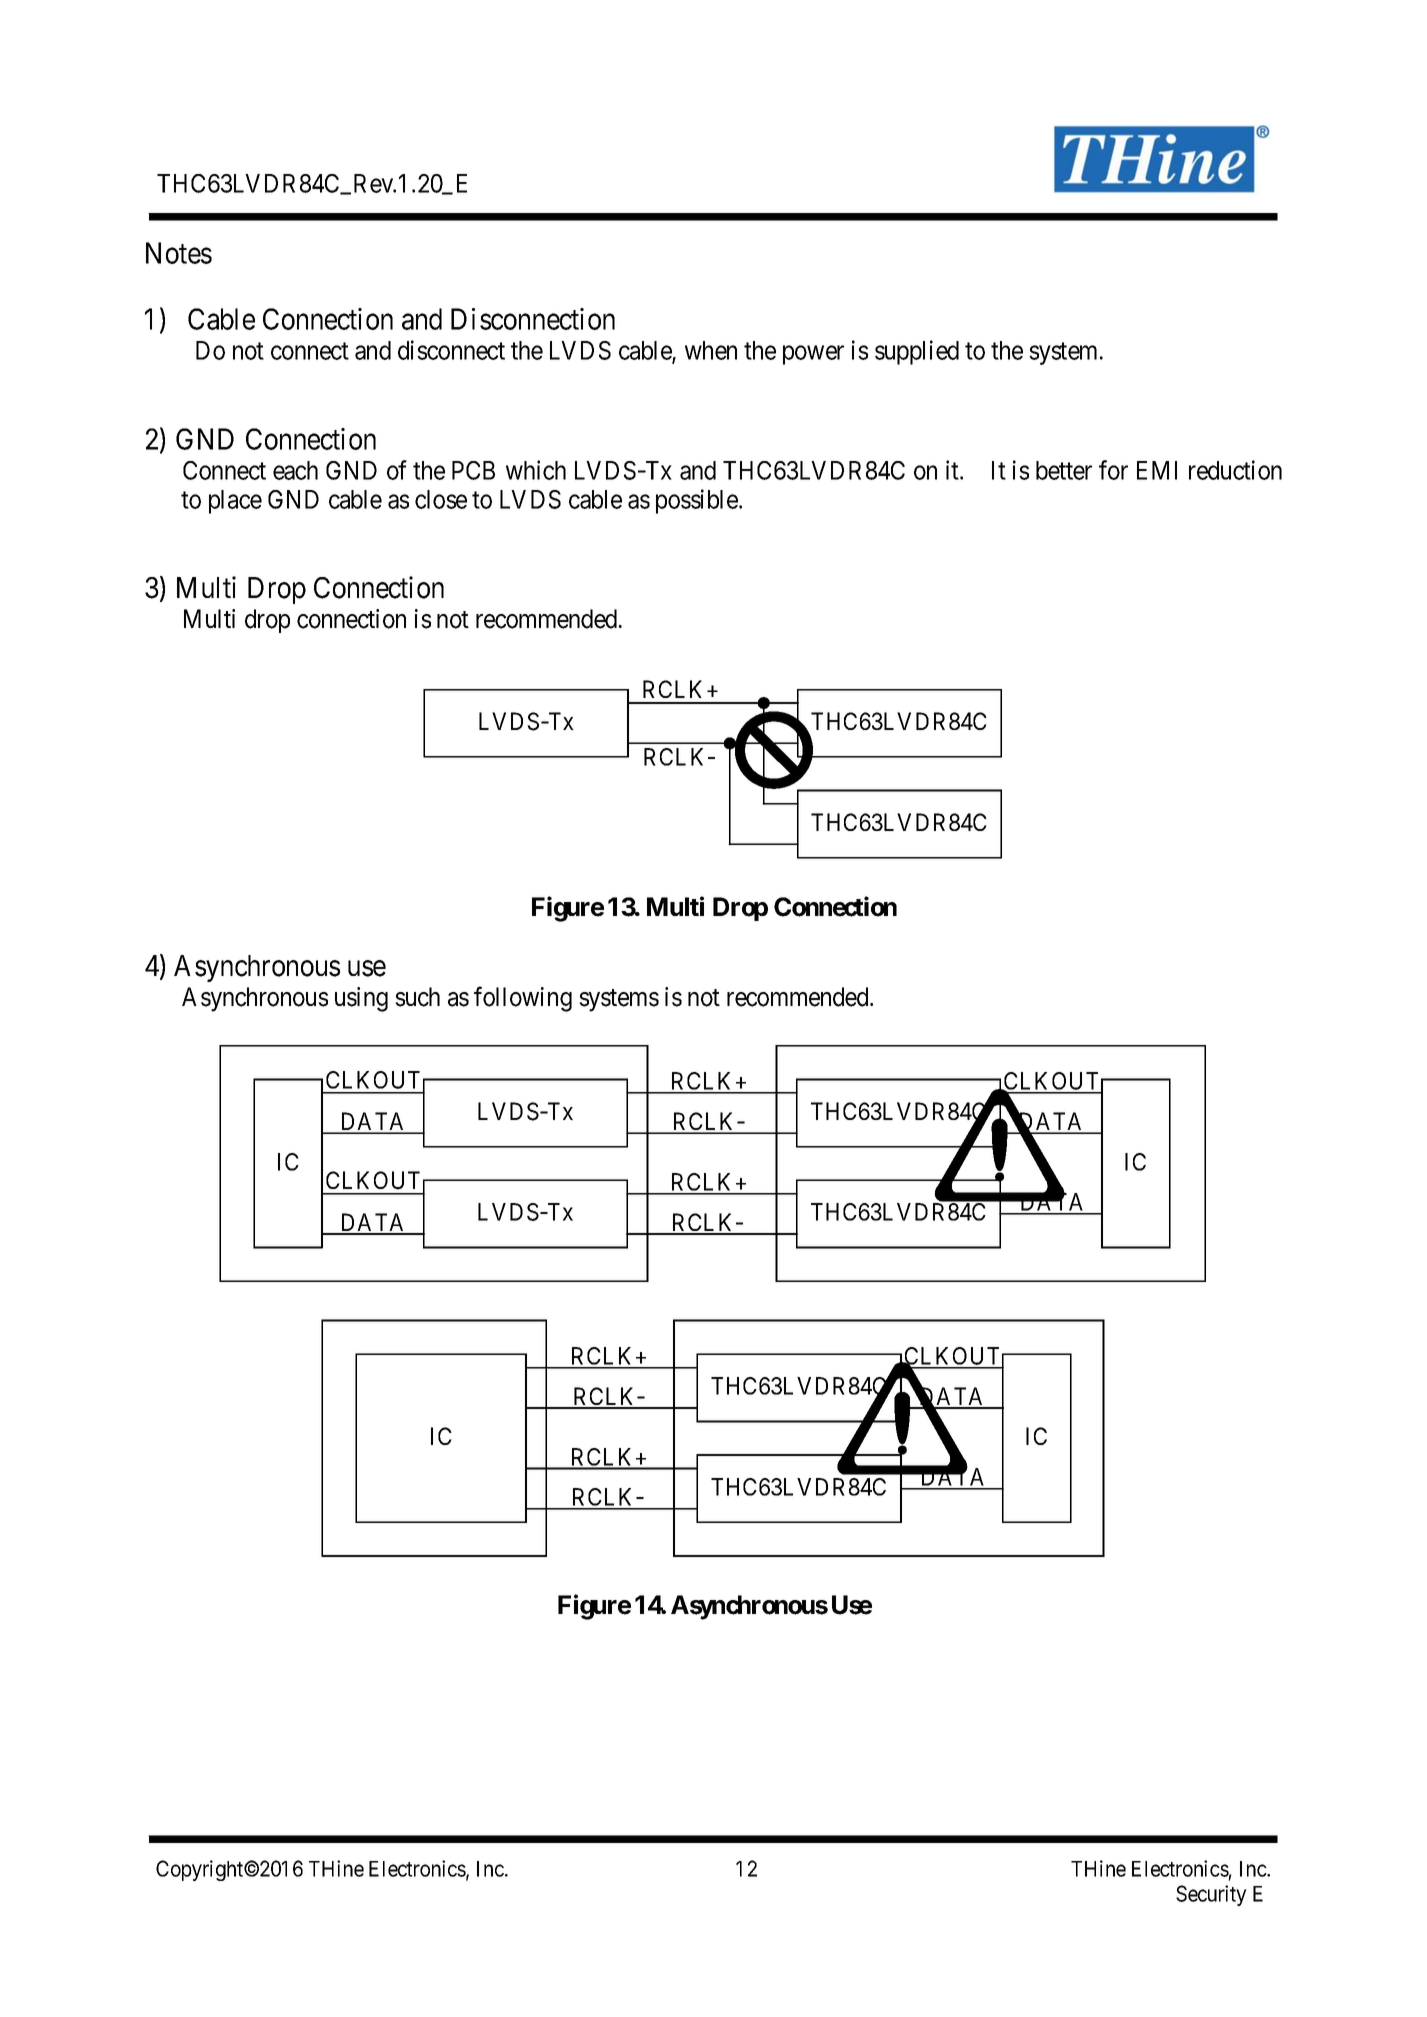  Describe the element at coordinates (1113, 470) in the document. I see `for` at that location.
